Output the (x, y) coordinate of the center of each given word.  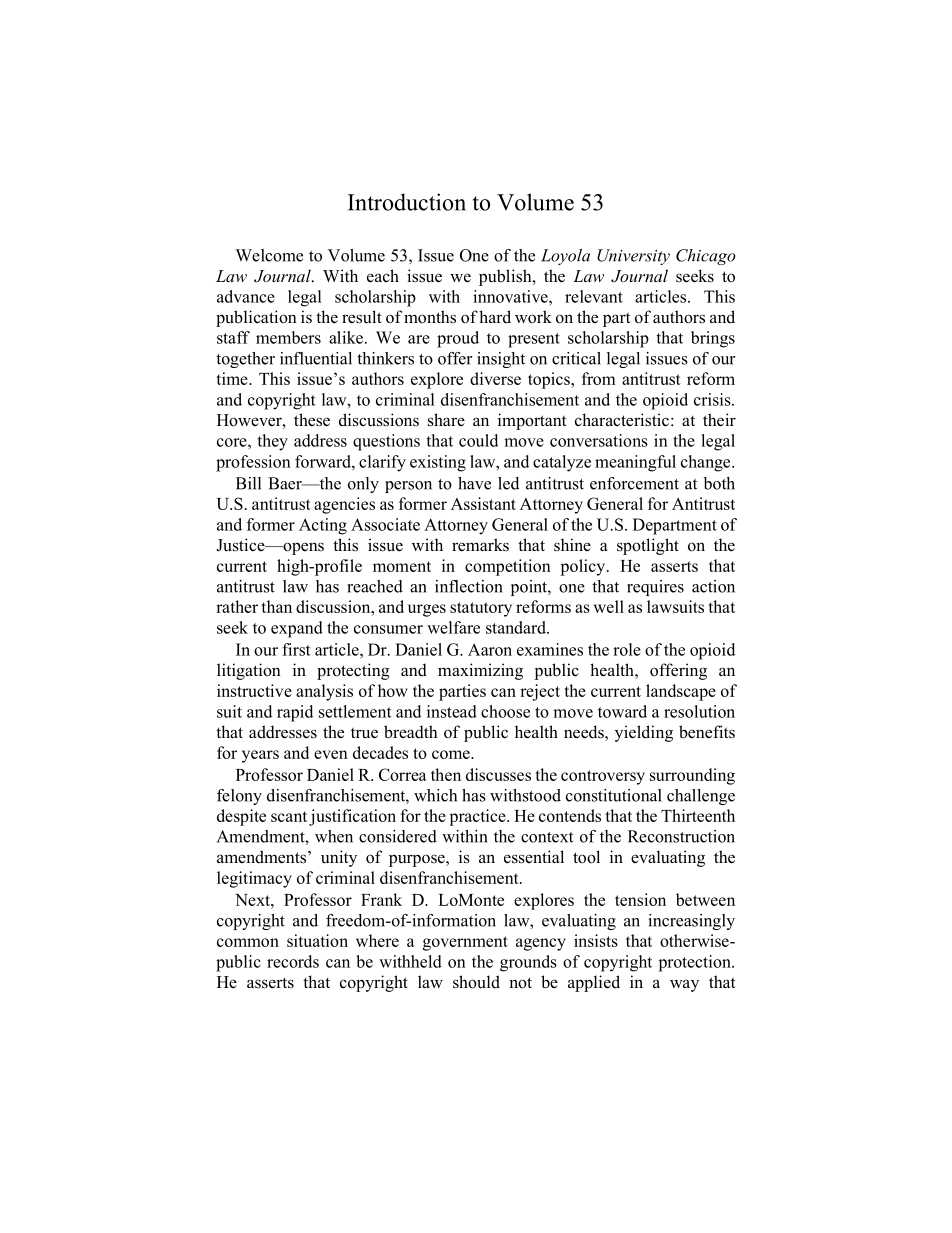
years (260, 756)
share (446, 420)
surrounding (692, 776)
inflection (469, 586)
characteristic (622, 420)
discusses (498, 774)
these (312, 420)
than (276, 606)
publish (506, 277)
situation (317, 940)
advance (246, 296)
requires (655, 588)
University (633, 257)
